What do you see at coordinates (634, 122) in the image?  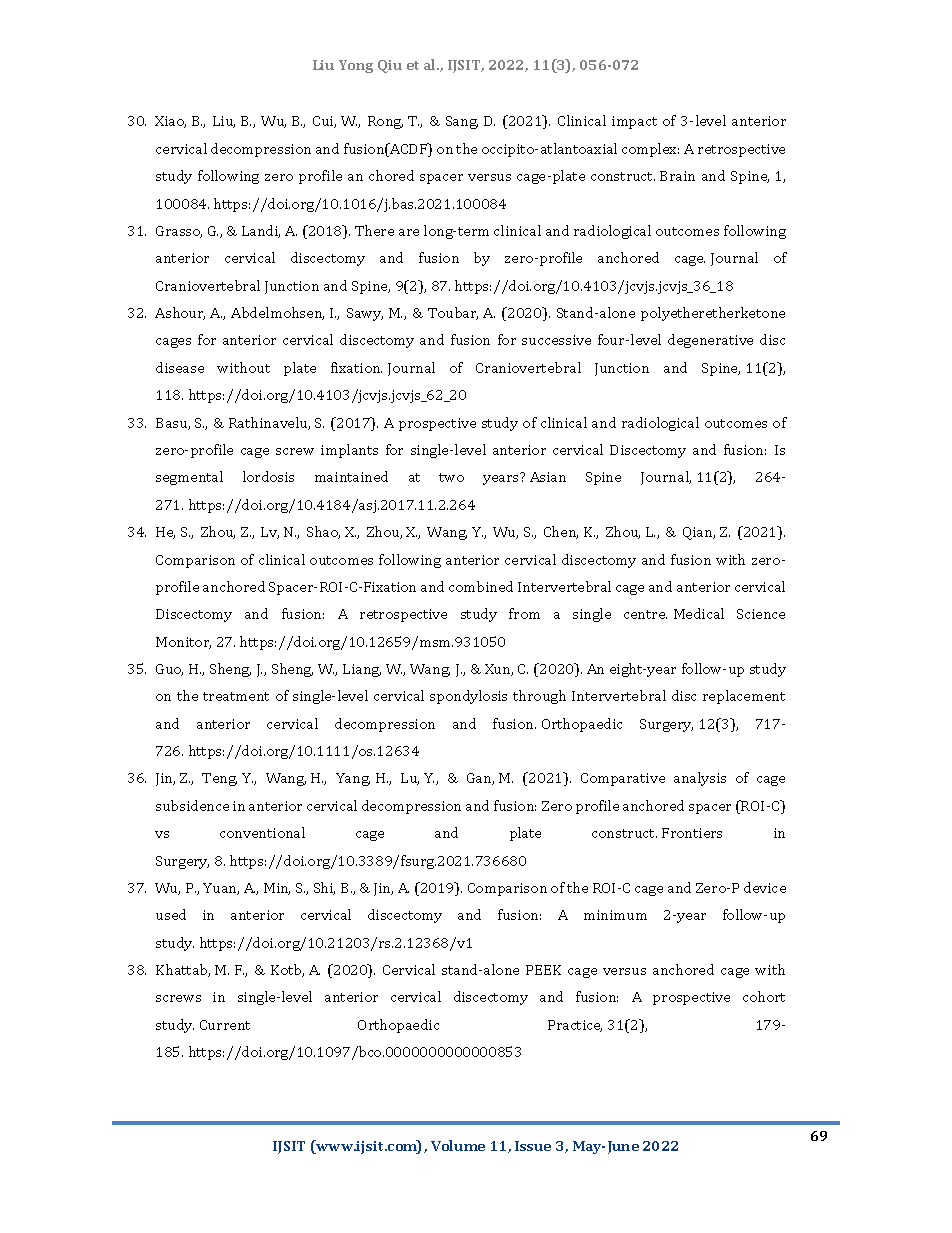 I see `impact` at bounding box center [634, 122].
